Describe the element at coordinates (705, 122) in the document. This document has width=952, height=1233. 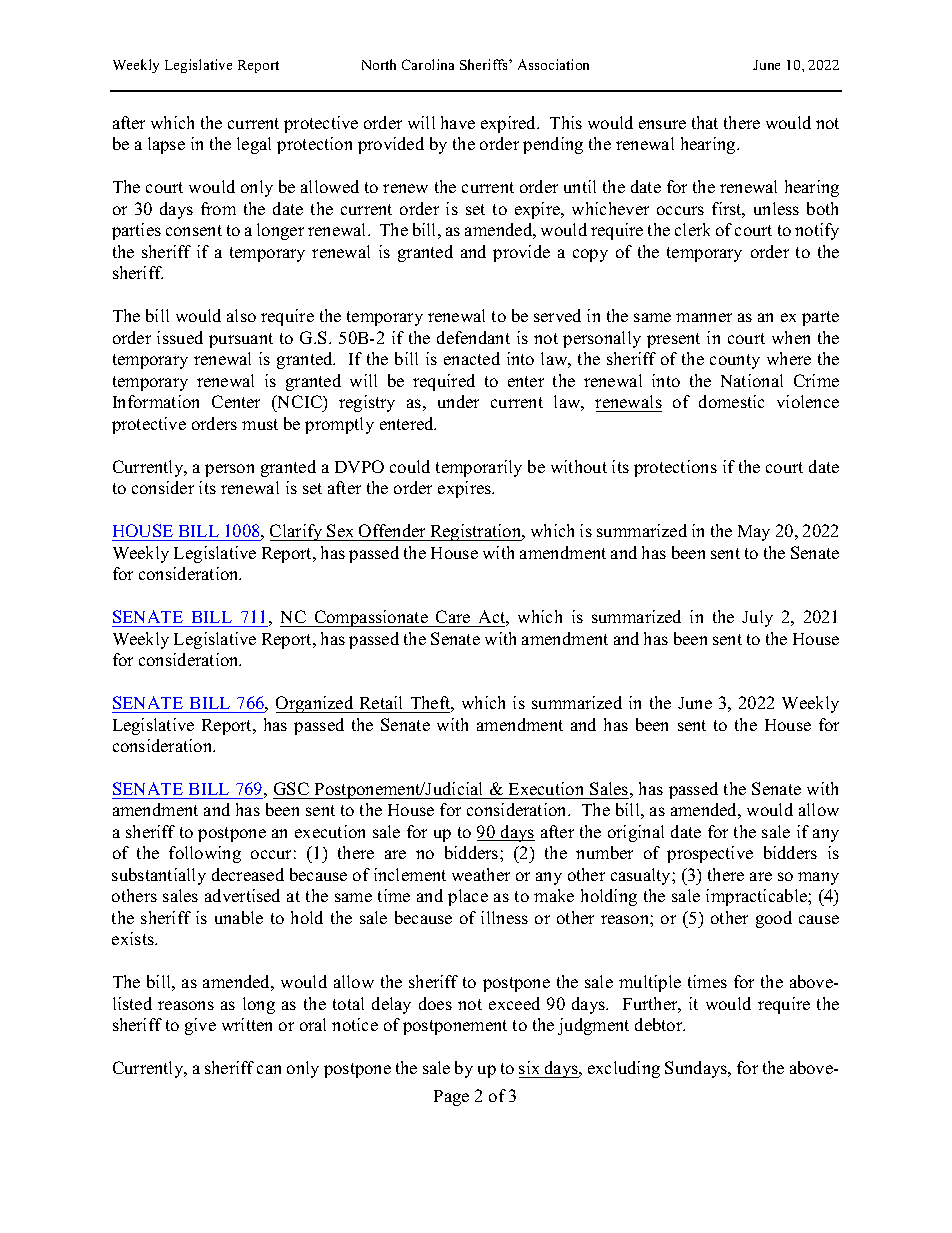
I see `that` at that location.
